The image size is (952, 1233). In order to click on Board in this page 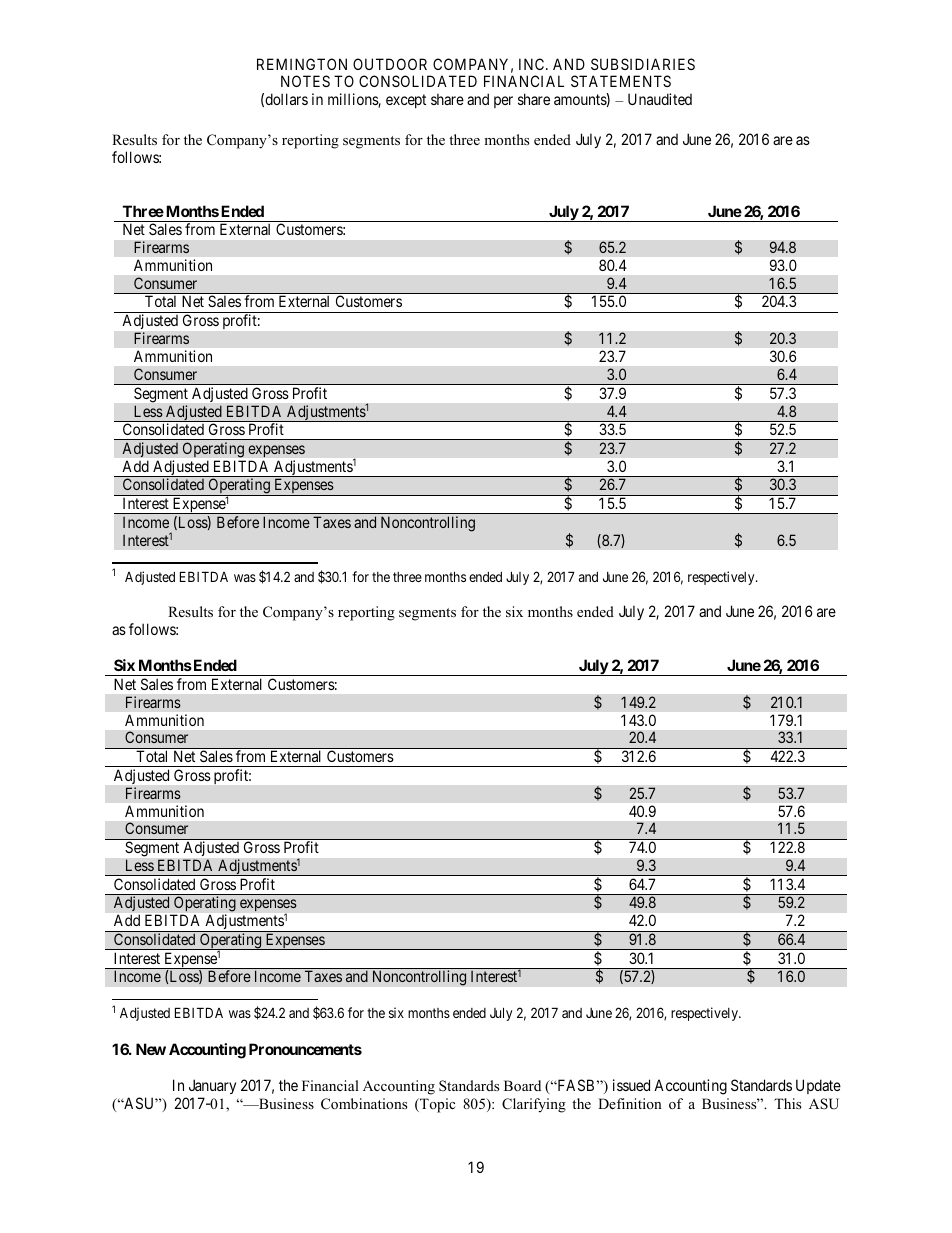, I will do `click(522, 1085)`.
